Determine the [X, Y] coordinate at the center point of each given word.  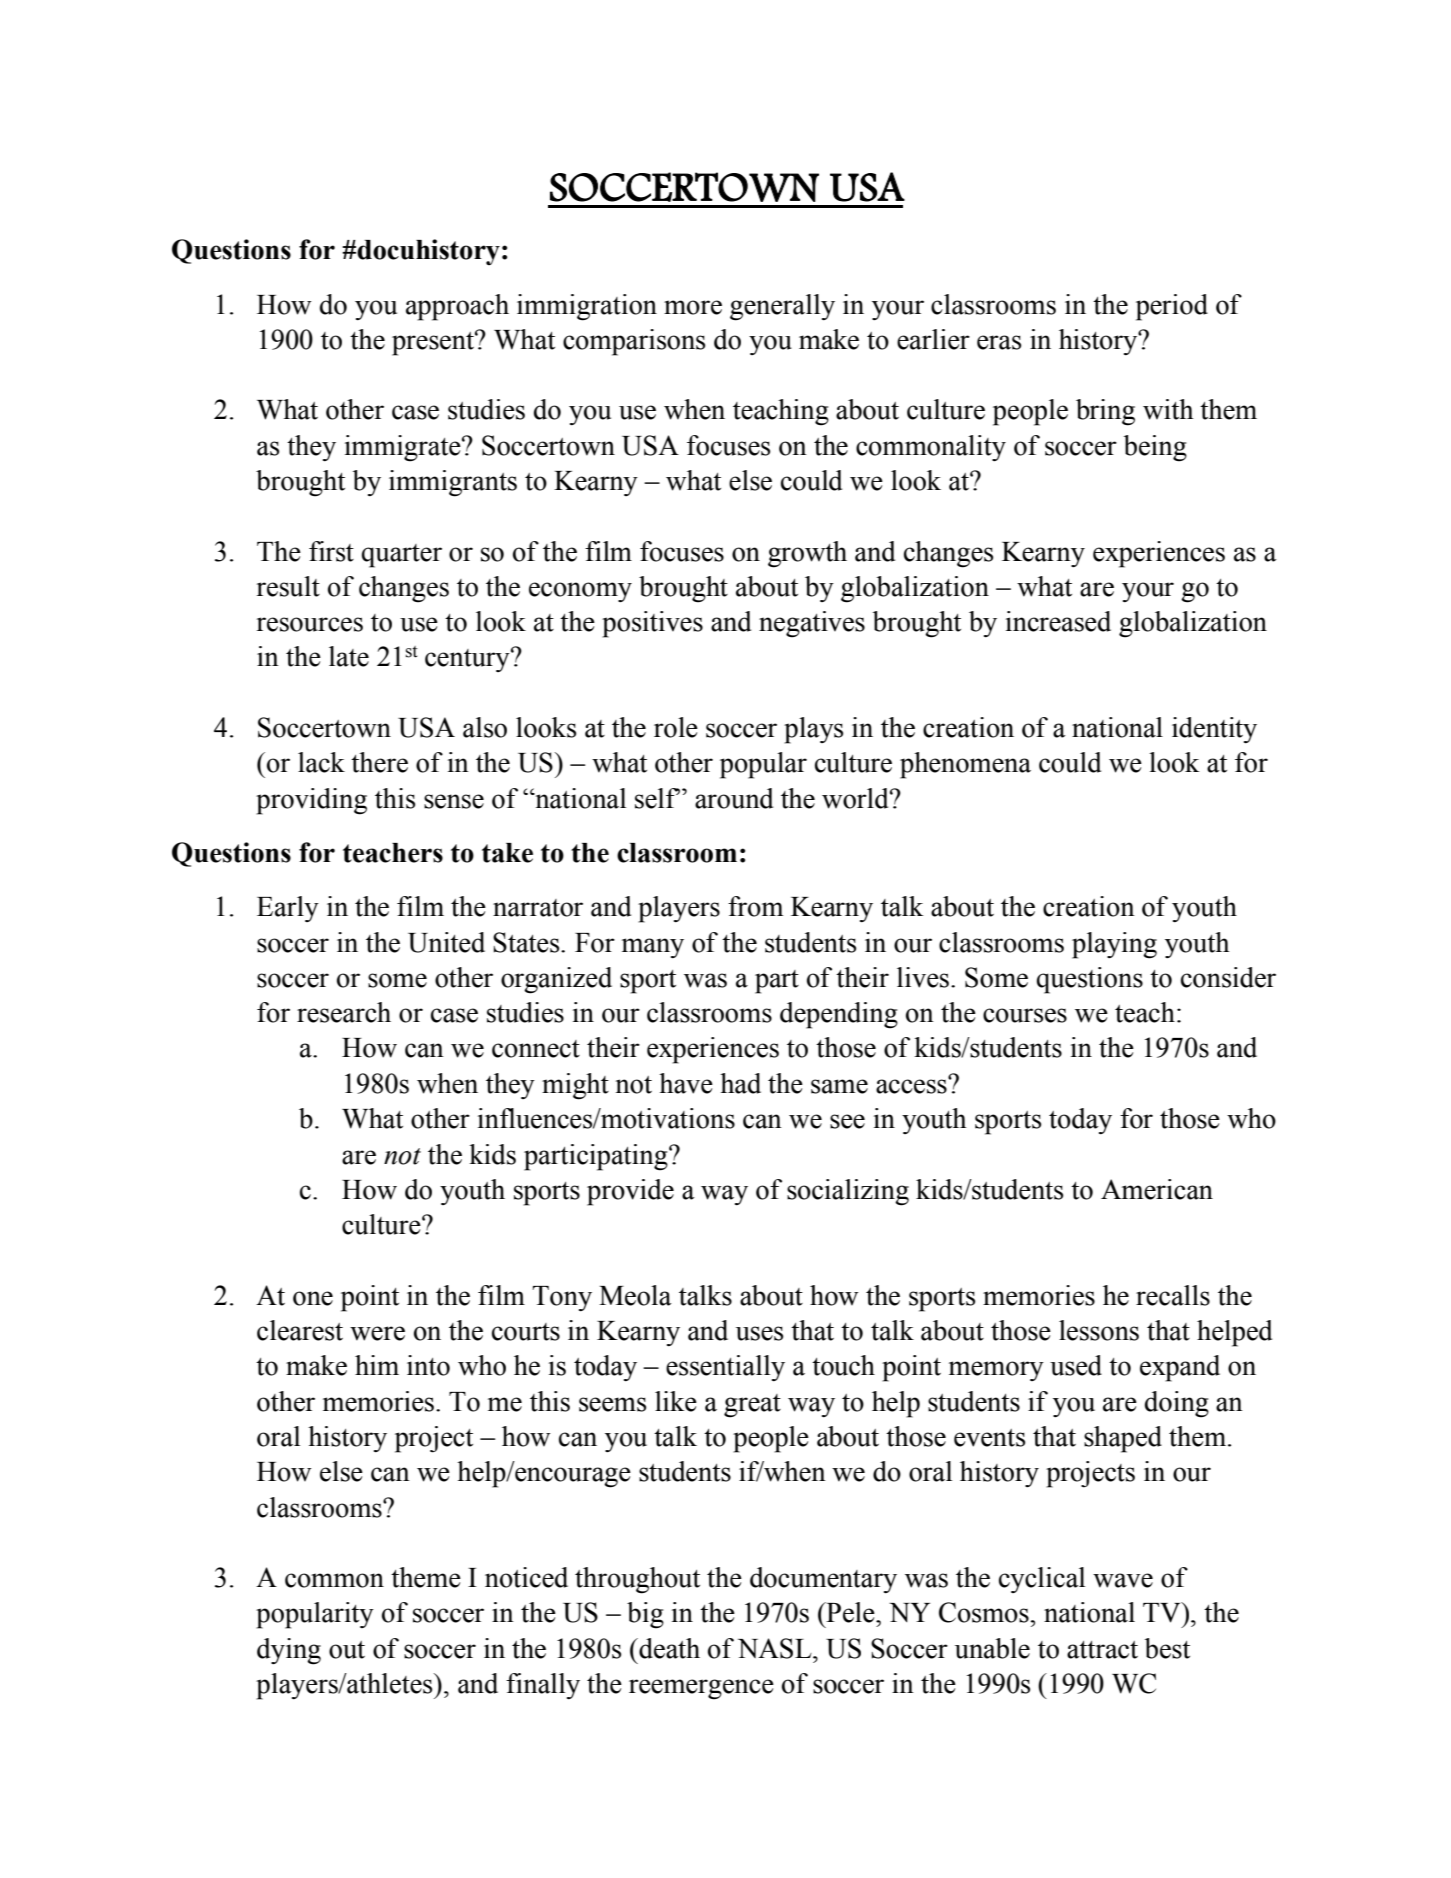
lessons [1099, 1330]
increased [1058, 621]
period [1172, 307]
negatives [812, 624]
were [377, 1333]
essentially [725, 1368]
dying [289, 1651]
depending [839, 1015]
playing [1114, 945]
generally [782, 307]
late [349, 656]
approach [457, 307]
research [344, 1012]
